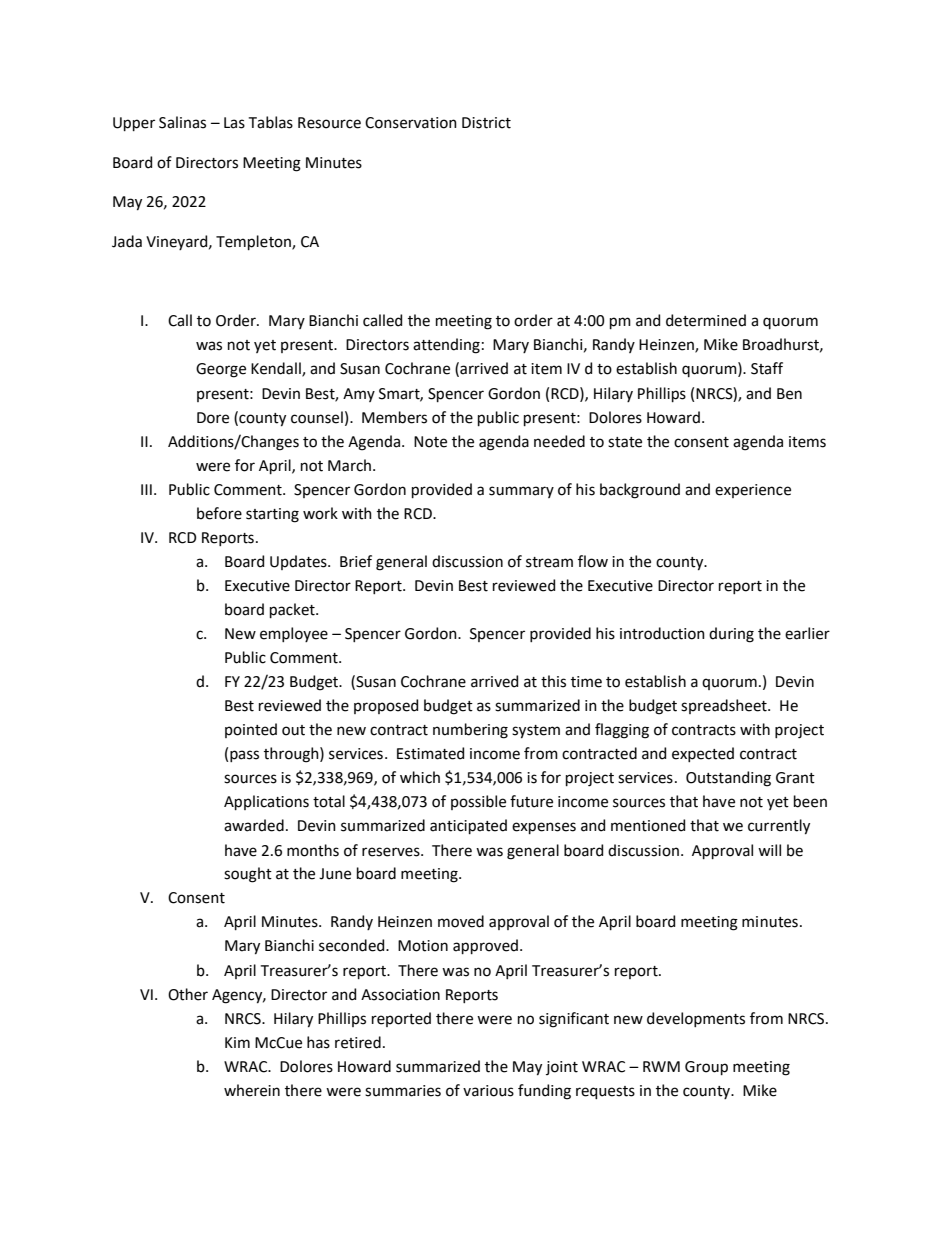  What do you see at coordinates (703, 754) in the screenshot?
I see `expected` at bounding box center [703, 754].
